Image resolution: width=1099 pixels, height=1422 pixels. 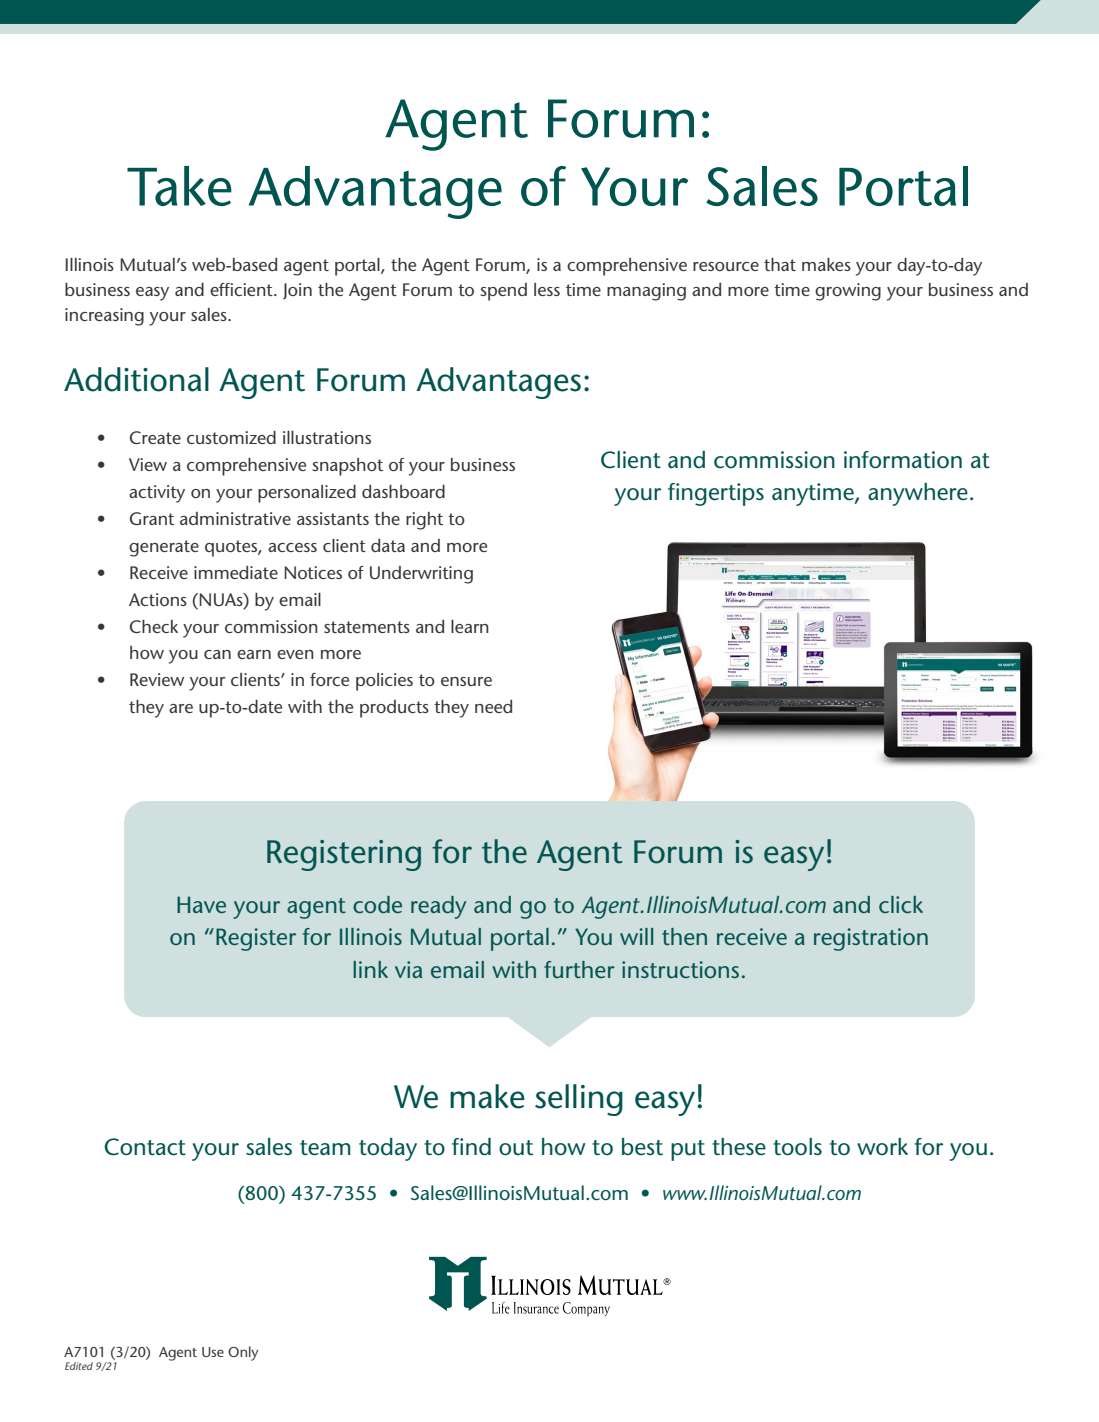 What do you see at coordinates (201, 904) in the screenshot?
I see `Have` at bounding box center [201, 904].
